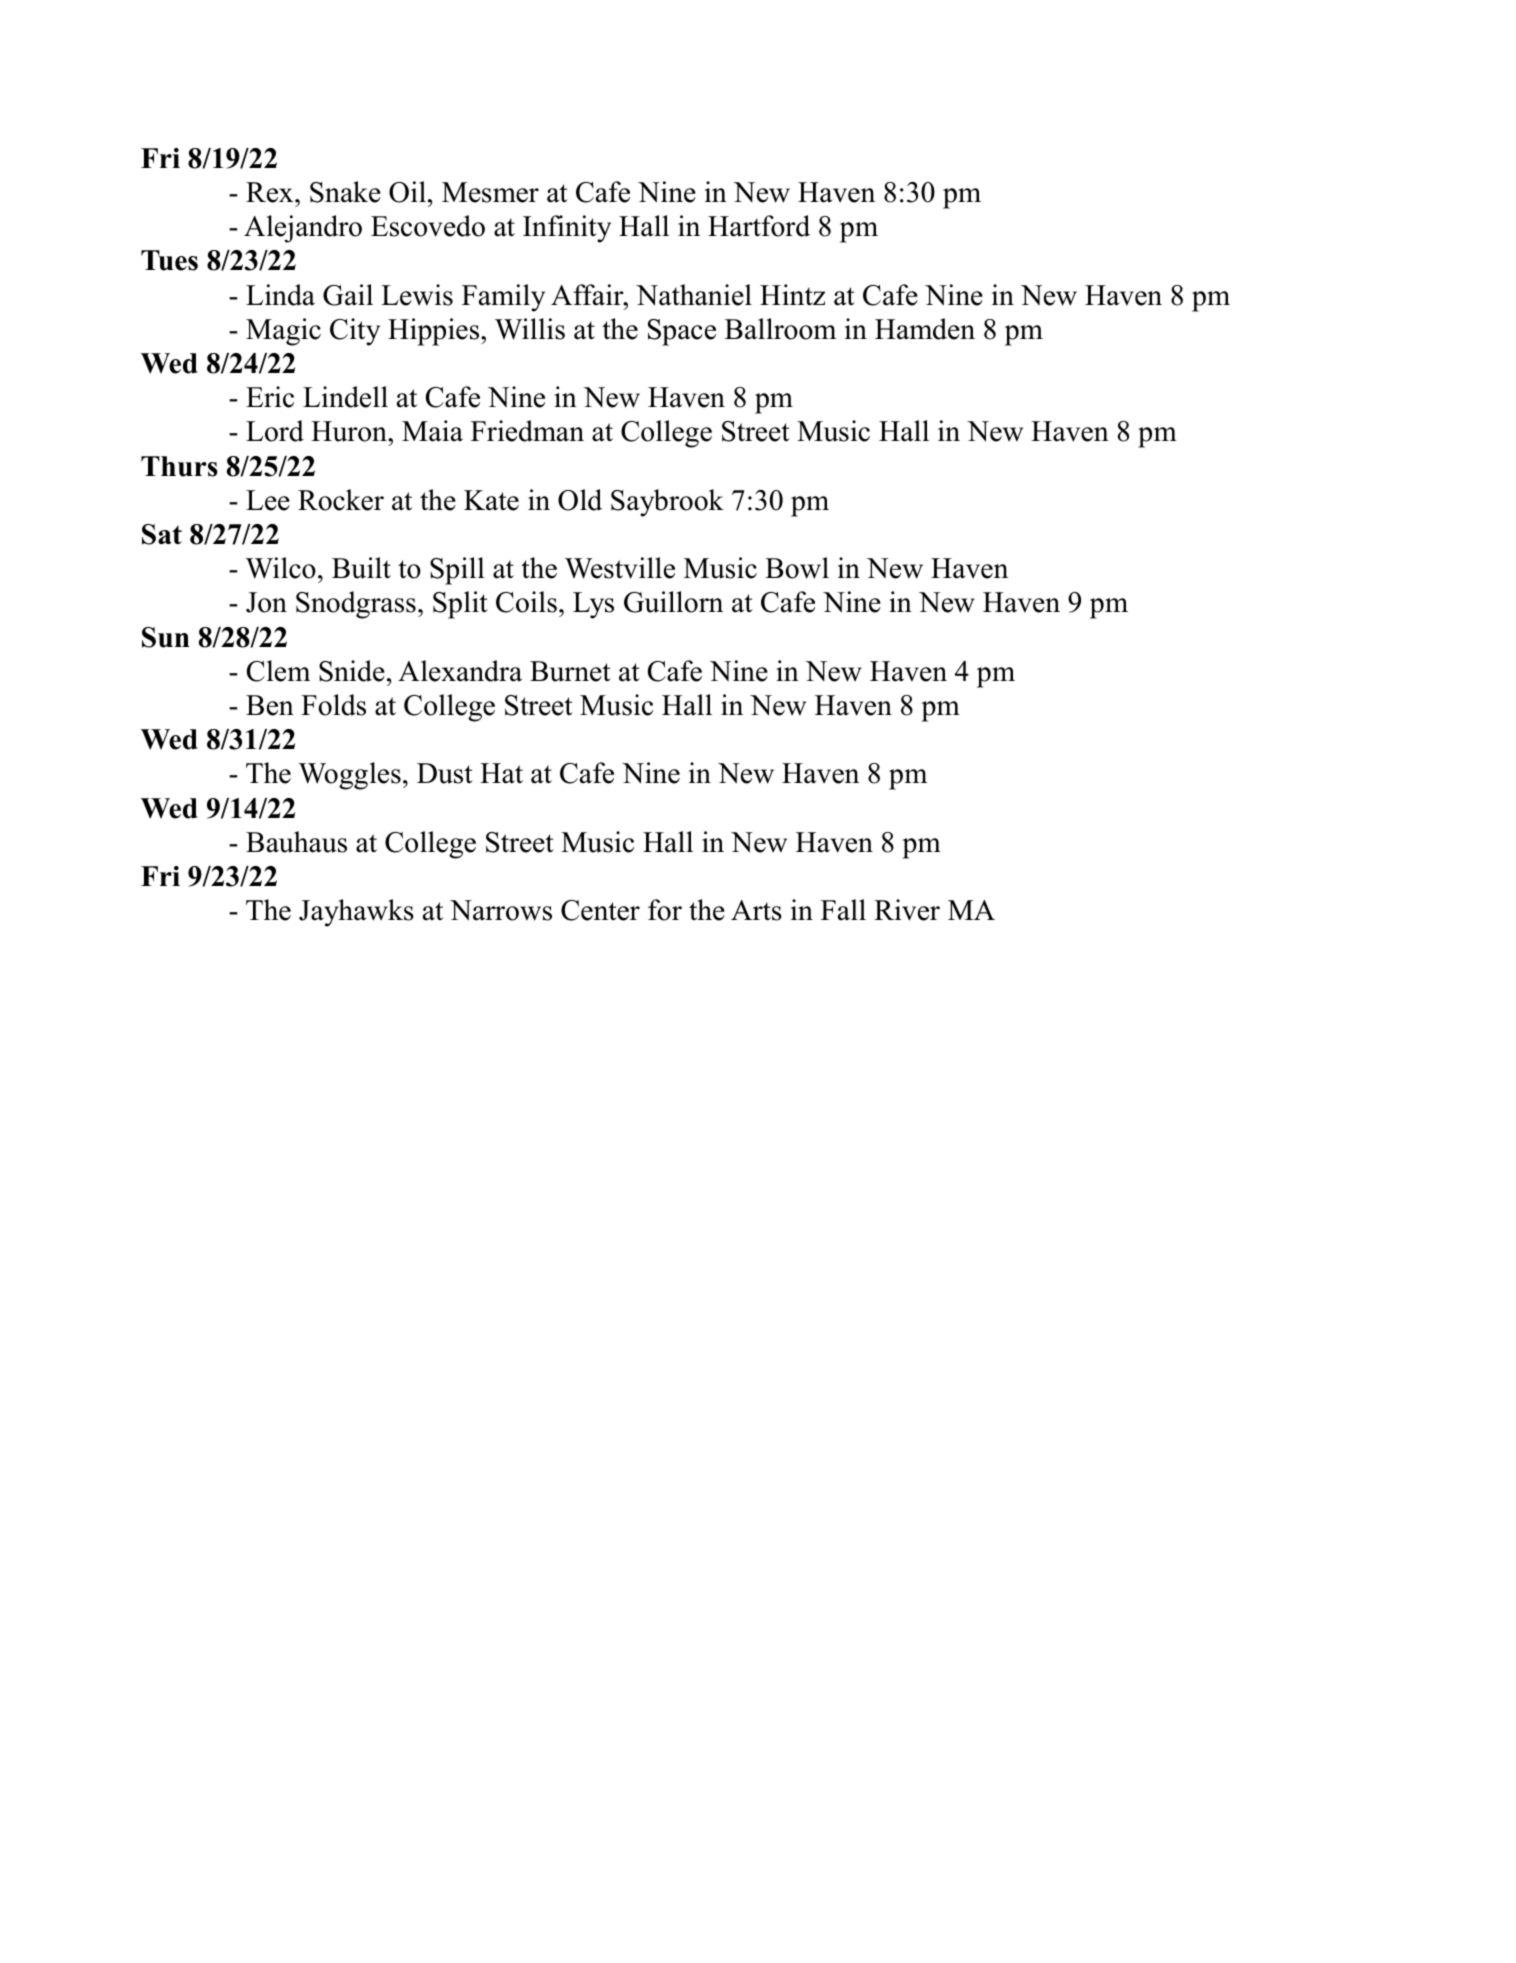 The height and width of the screenshot is (1963, 1516). Describe the element at coordinates (843, 910) in the screenshot. I see `Fall` at that location.
